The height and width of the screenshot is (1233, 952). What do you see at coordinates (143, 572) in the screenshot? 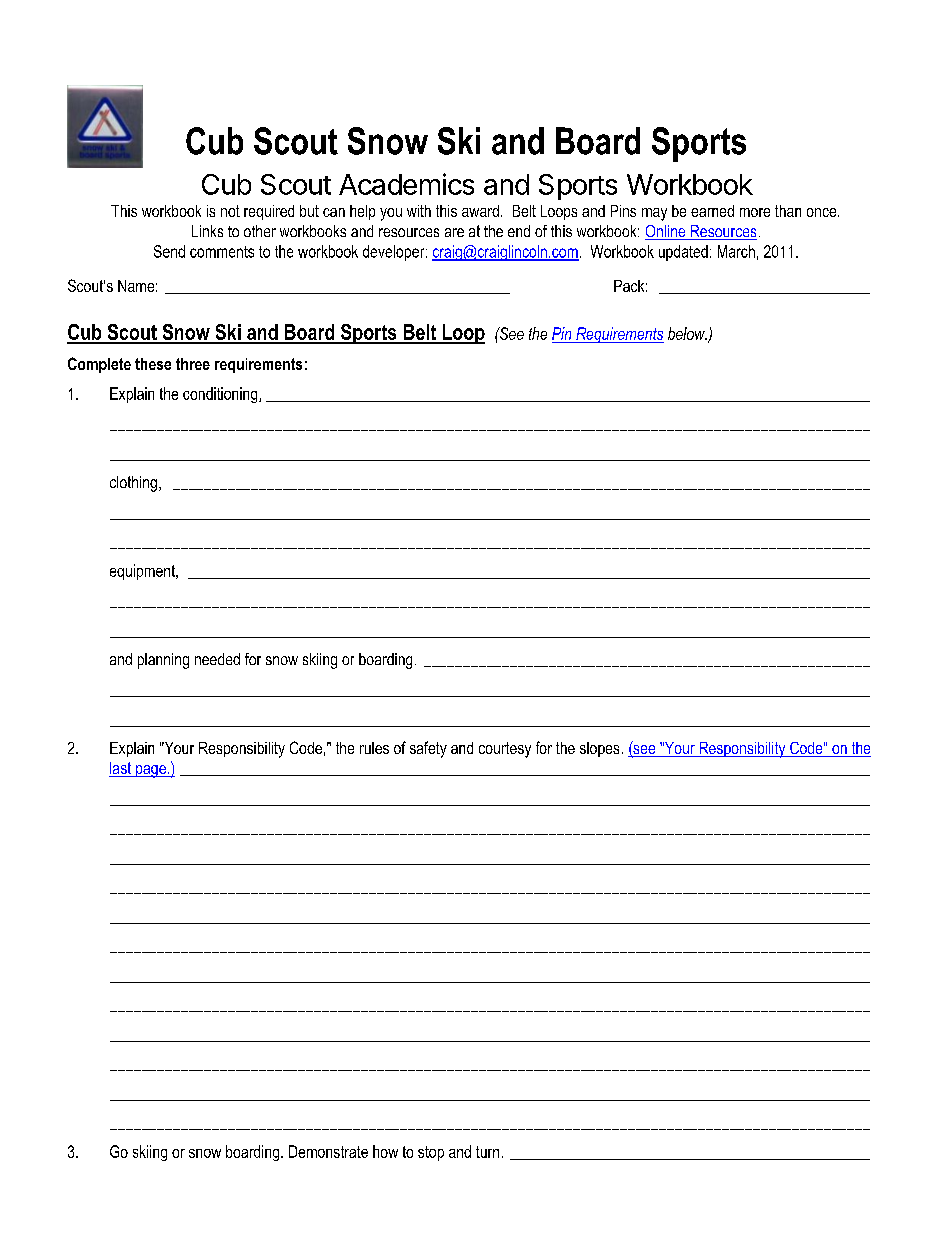
I see `equipment` at bounding box center [143, 572].
